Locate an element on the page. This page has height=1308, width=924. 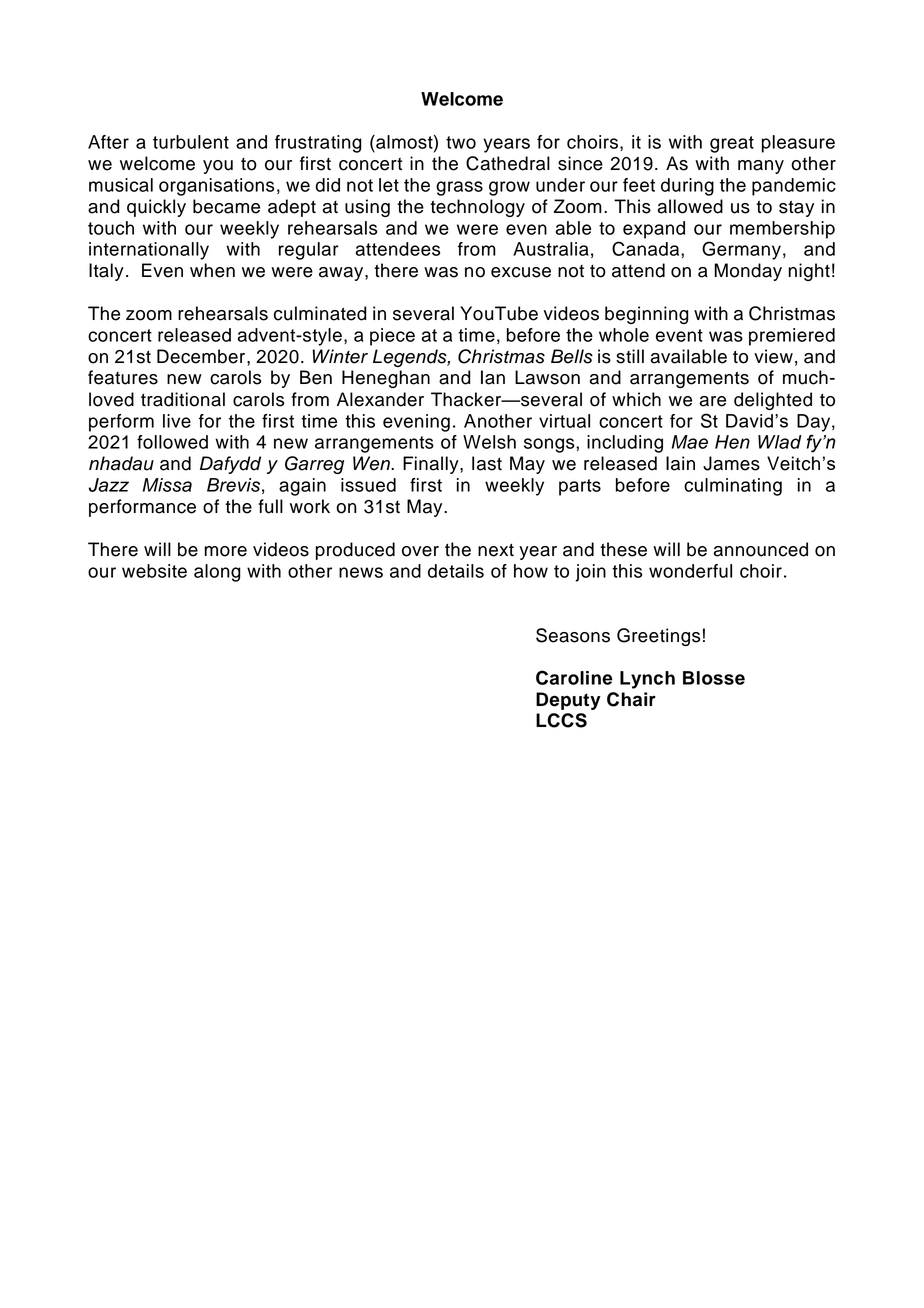
excuse is located at coordinates (521, 272).
